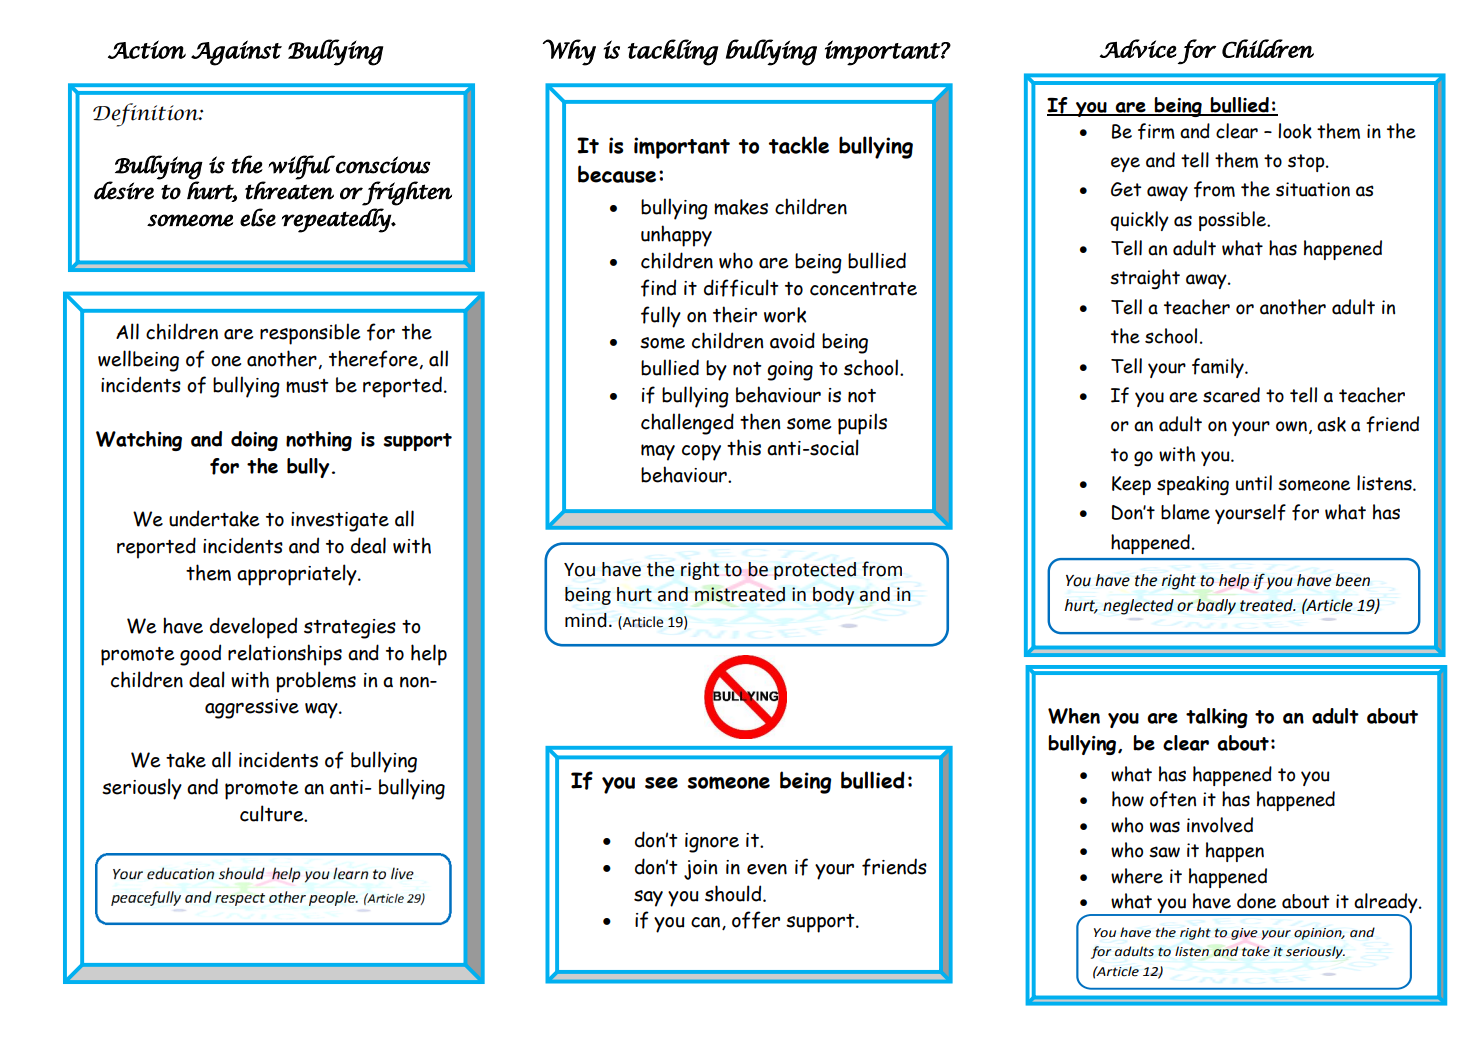  What do you see at coordinates (673, 52) in the screenshot?
I see `tackling` at bounding box center [673, 52].
